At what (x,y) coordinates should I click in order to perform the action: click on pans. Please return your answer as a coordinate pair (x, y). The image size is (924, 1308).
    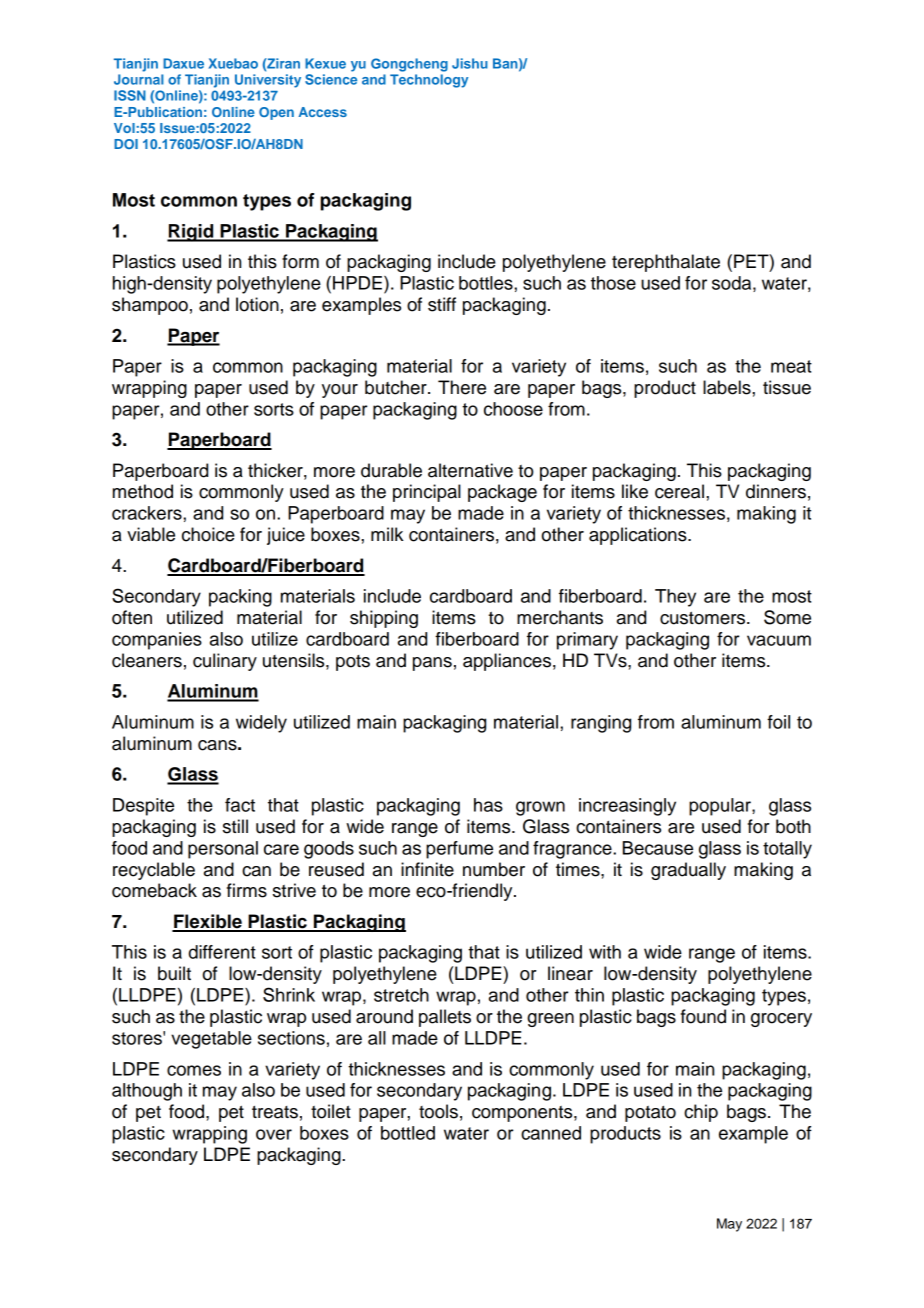
    Looking at the image, I should click on (432, 664).
